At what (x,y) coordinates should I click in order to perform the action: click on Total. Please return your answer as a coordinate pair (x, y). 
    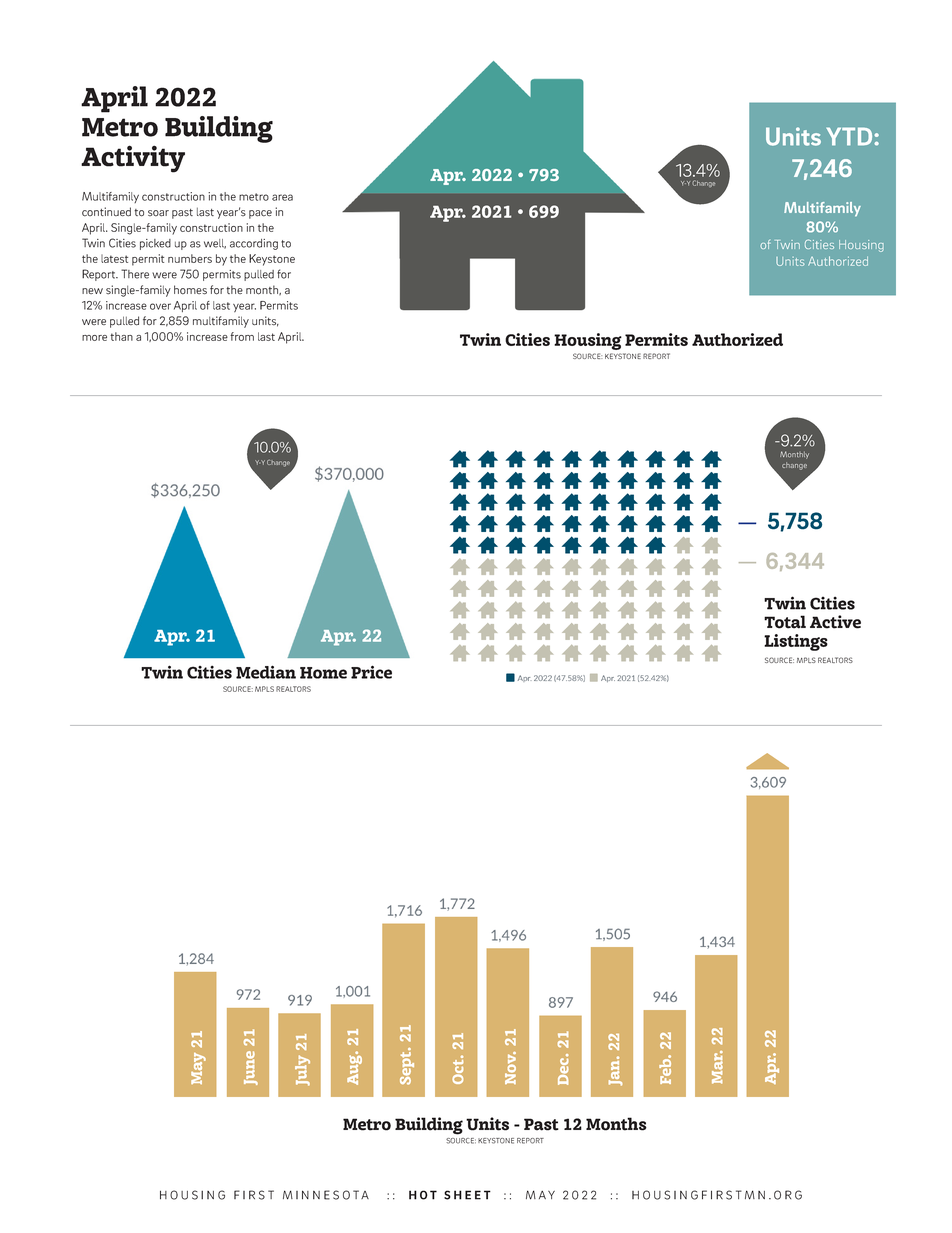
    Looking at the image, I should click on (785, 622).
